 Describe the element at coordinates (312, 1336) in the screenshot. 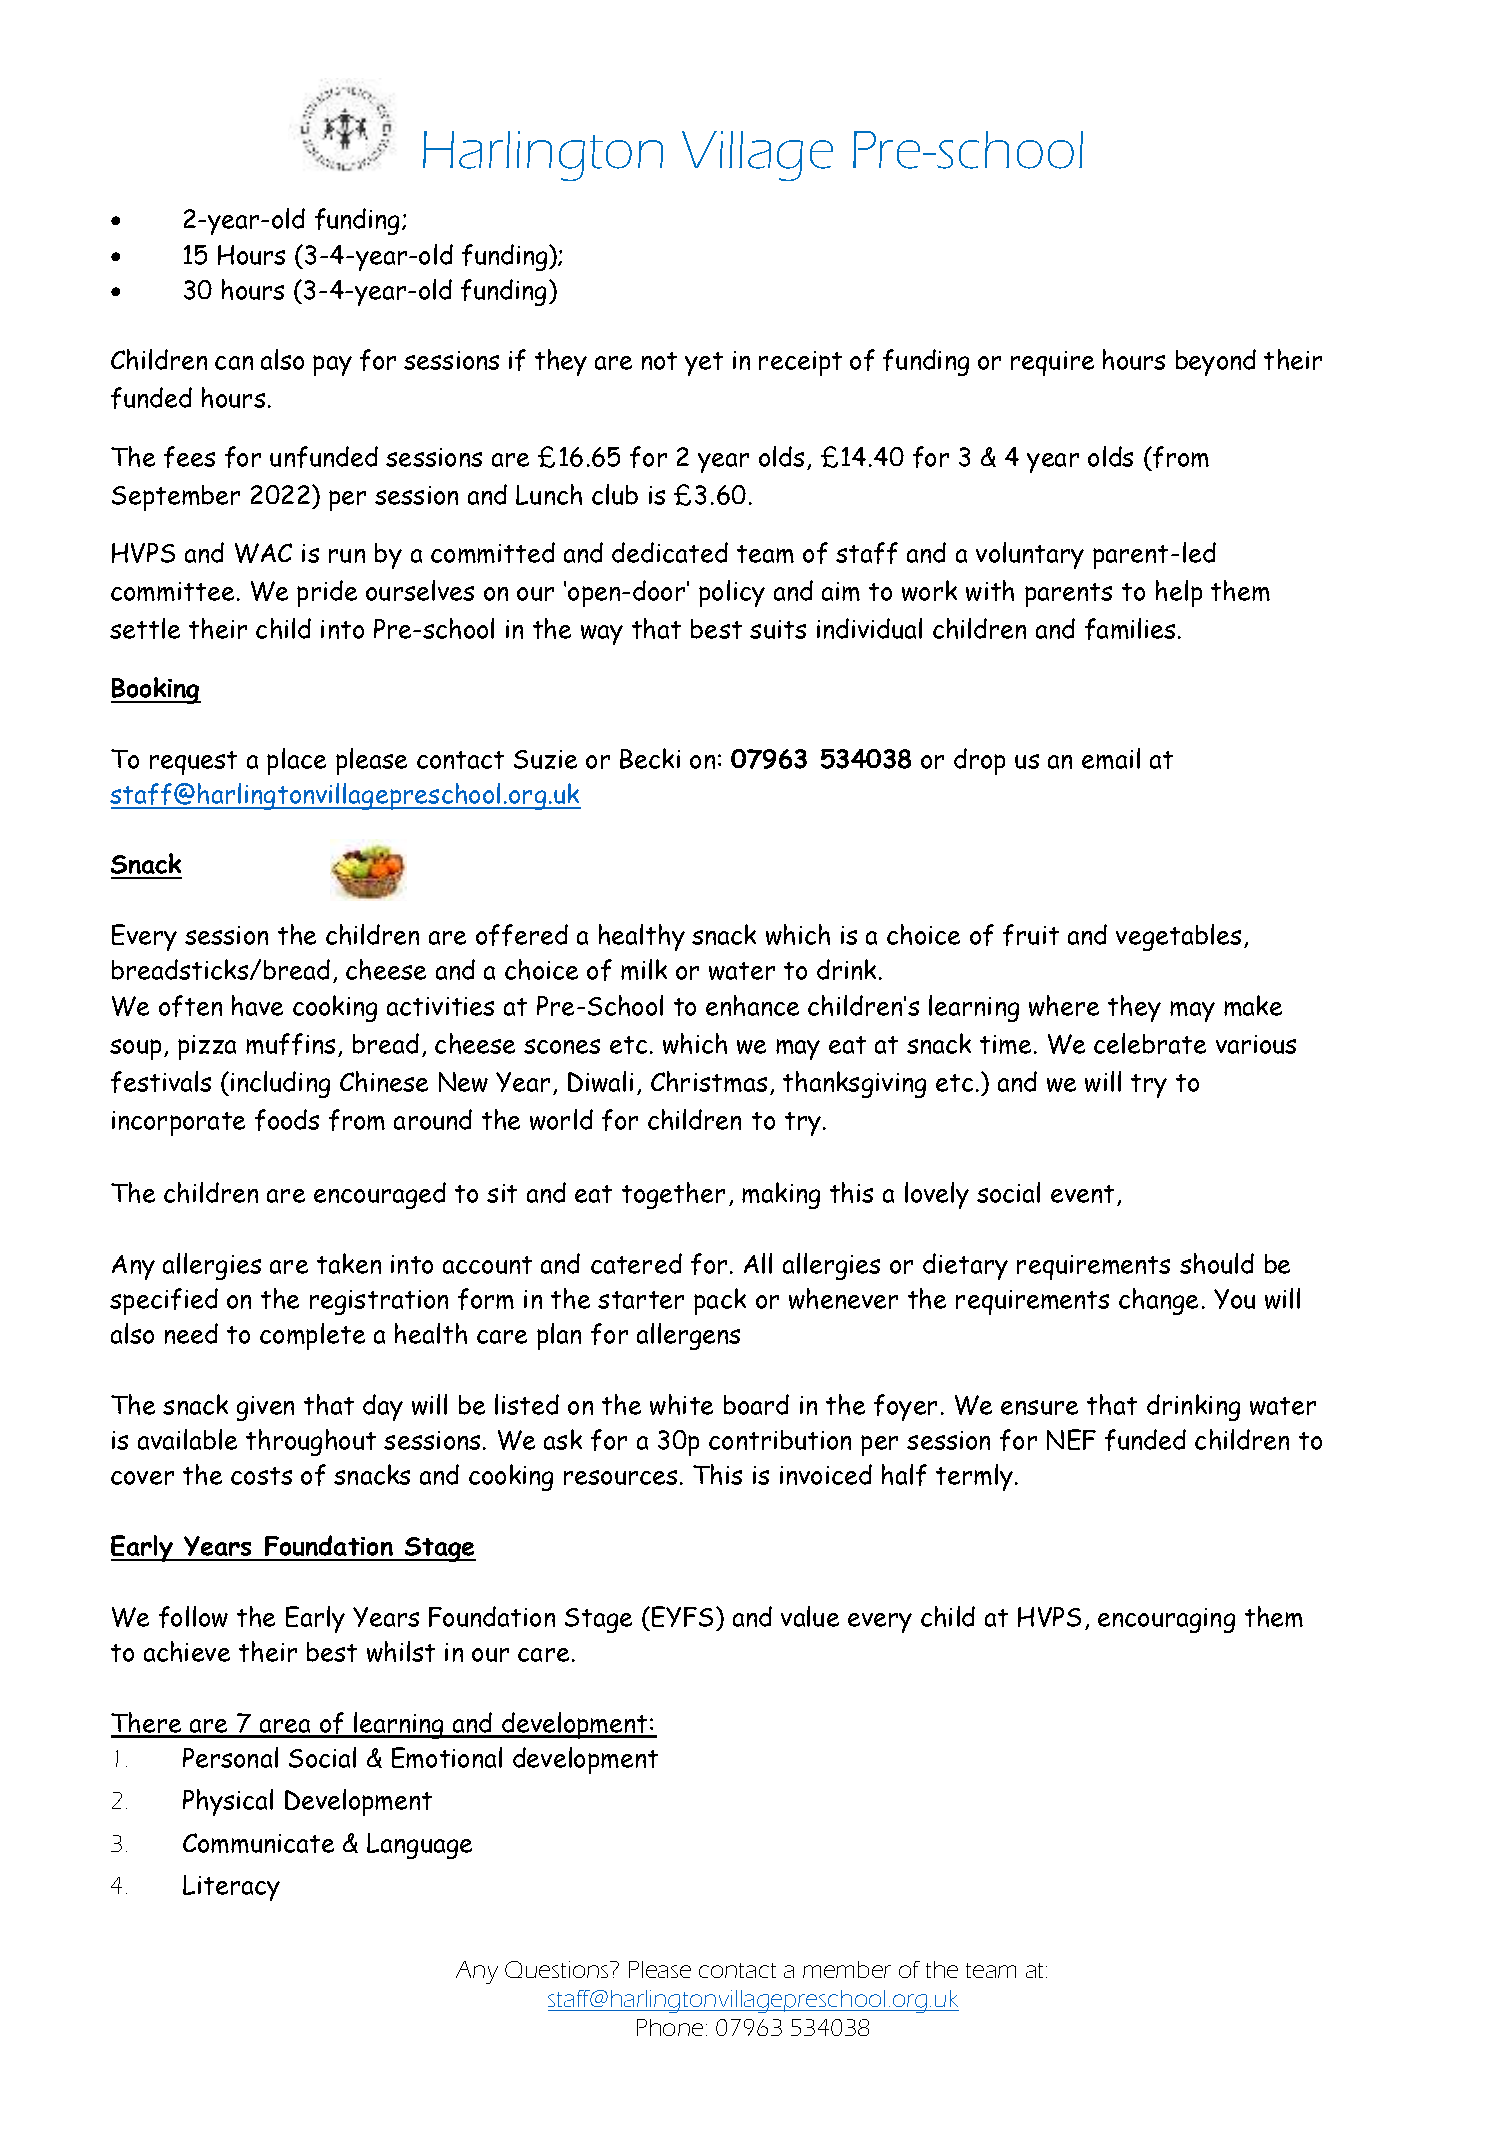

I see `complete` at that location.
